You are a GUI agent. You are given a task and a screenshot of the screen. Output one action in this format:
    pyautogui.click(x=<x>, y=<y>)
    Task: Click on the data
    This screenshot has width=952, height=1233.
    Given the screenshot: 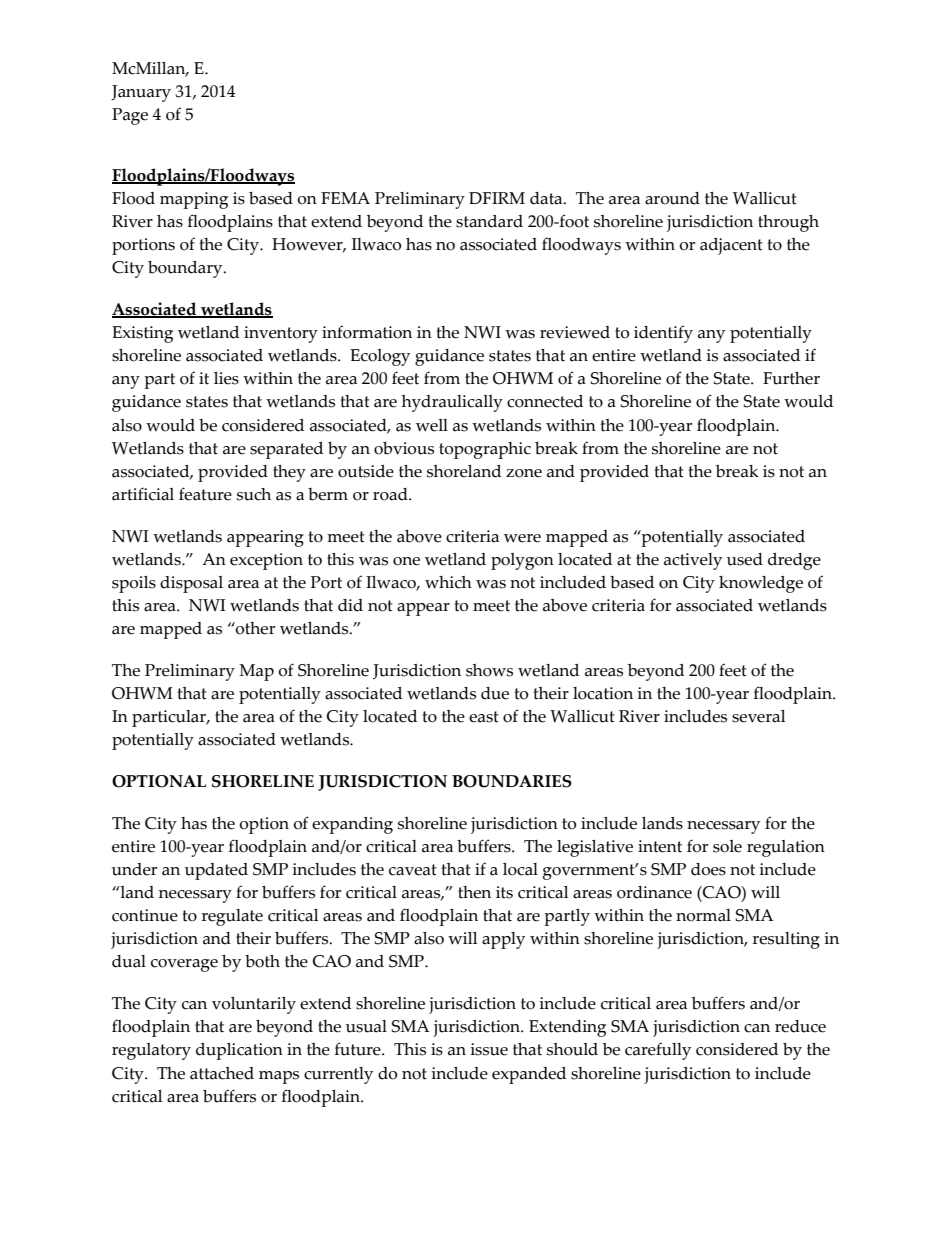 What is the action you would take?
    pyautogui.click(x=547, y=198)
